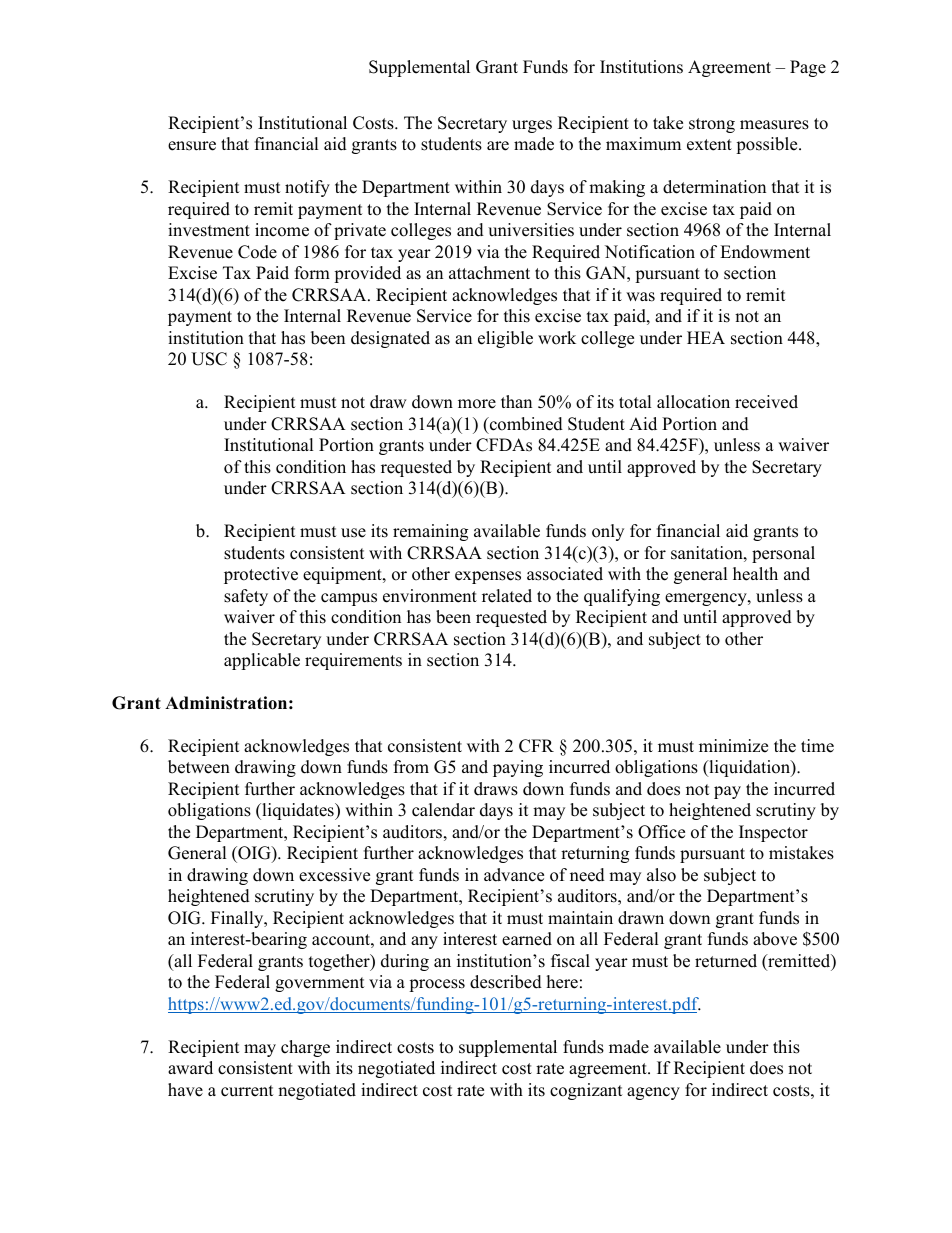  I want to click on remaining, so click(430, 532).
